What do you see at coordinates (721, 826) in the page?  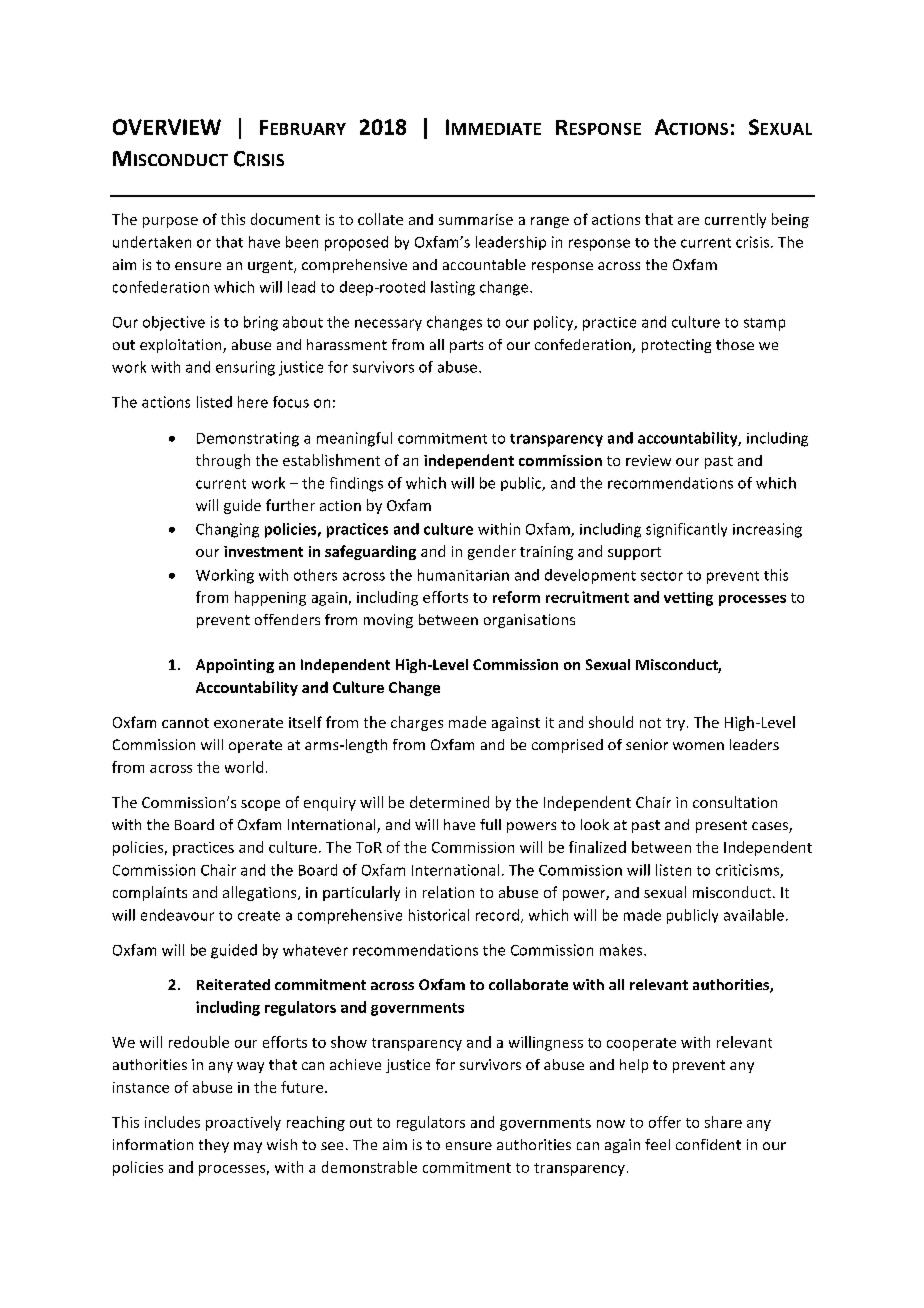 I see `present` at bounding box center [721, 826].
